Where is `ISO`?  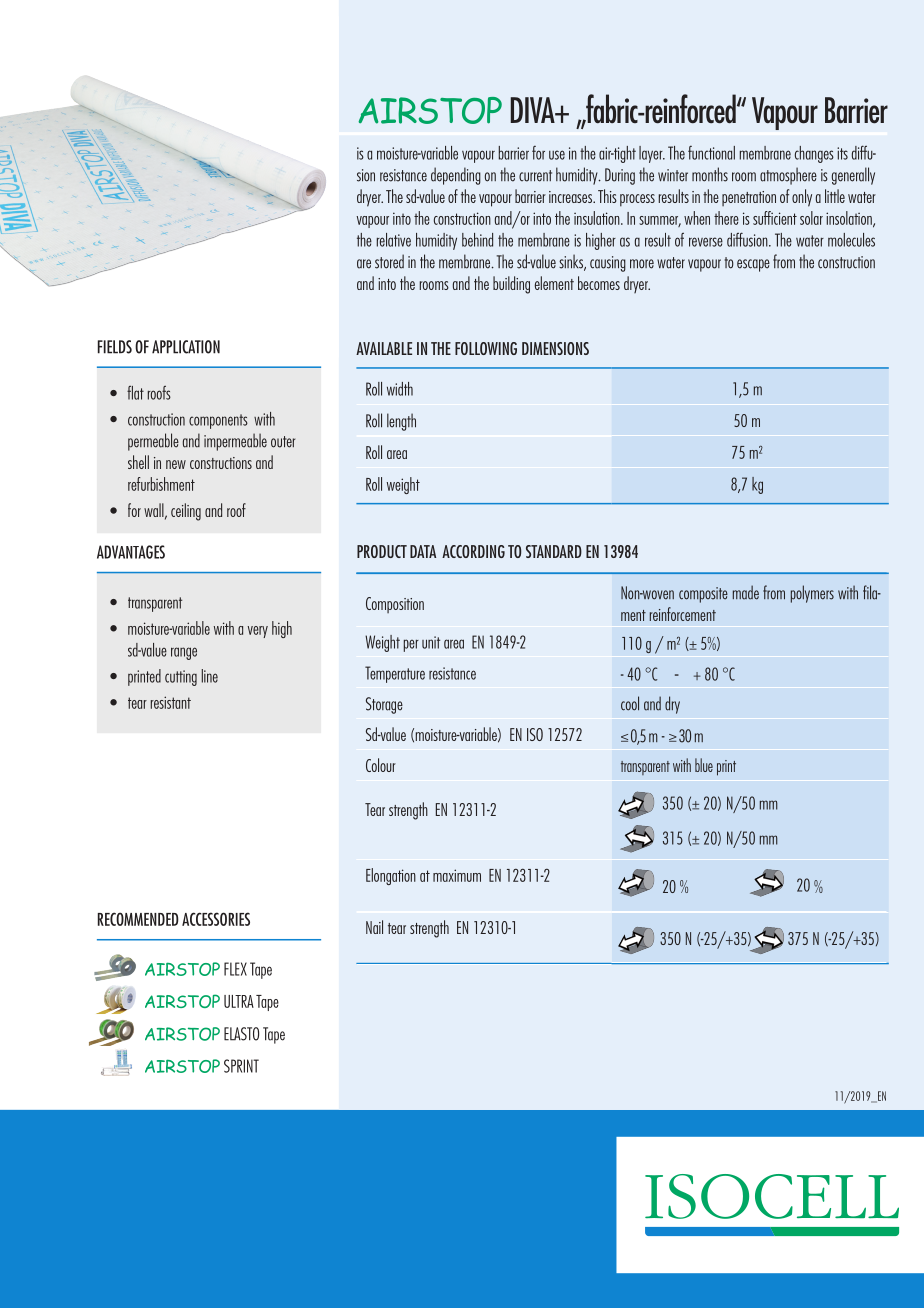 ISO is located at coordinates (535, 734).
